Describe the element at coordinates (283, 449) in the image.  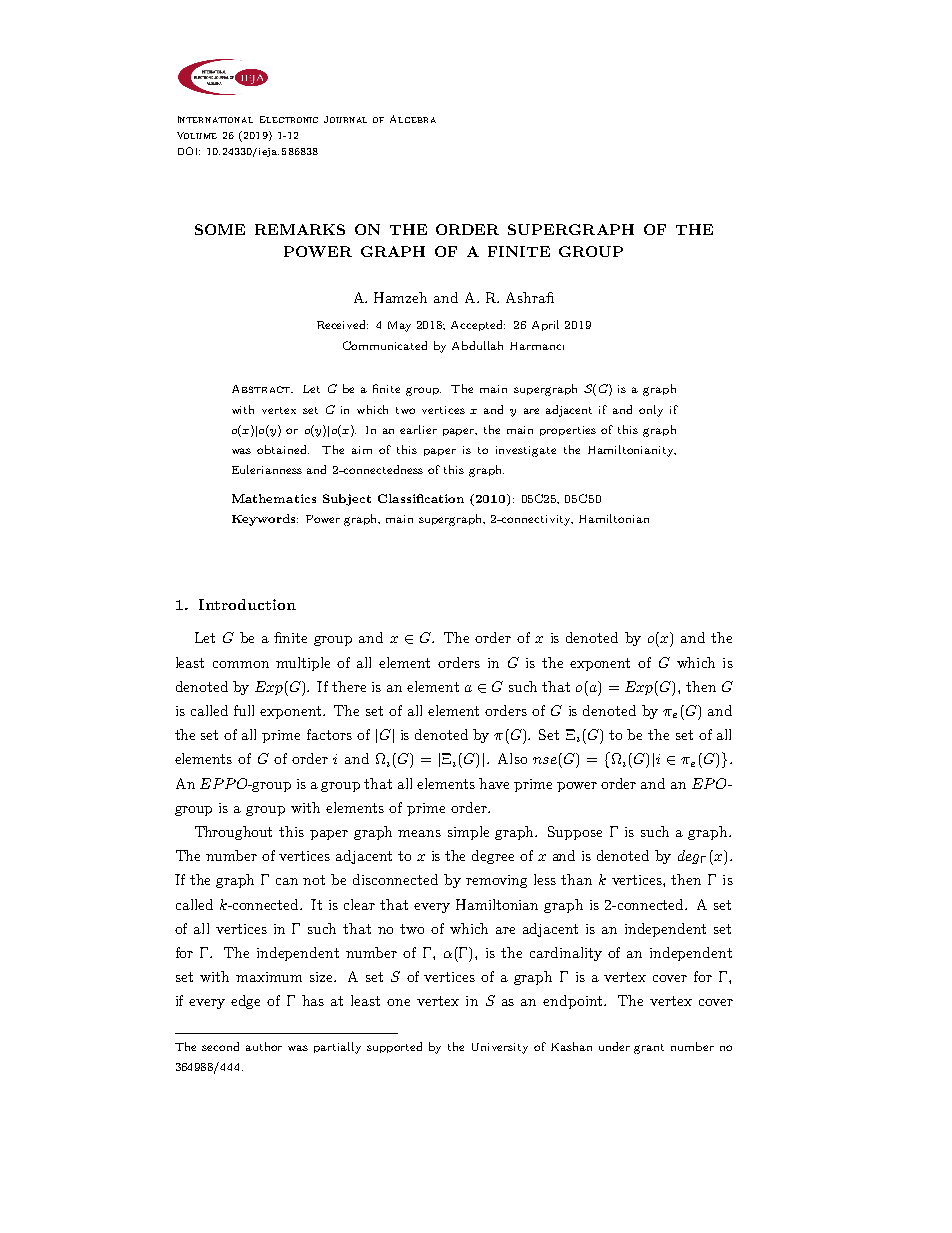
I see `obtained` at that location.
